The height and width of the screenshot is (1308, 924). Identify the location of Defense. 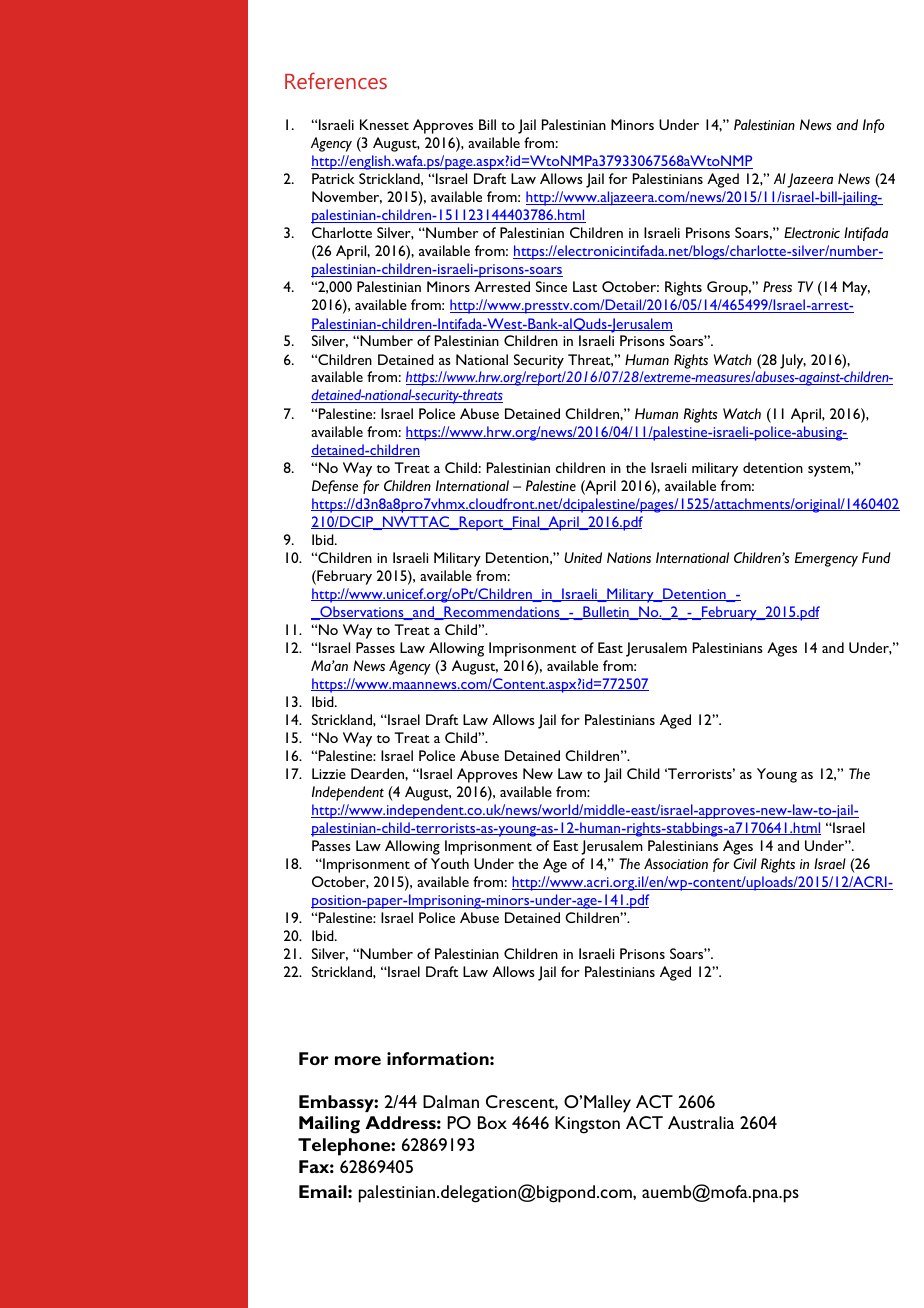
(335, 487).
